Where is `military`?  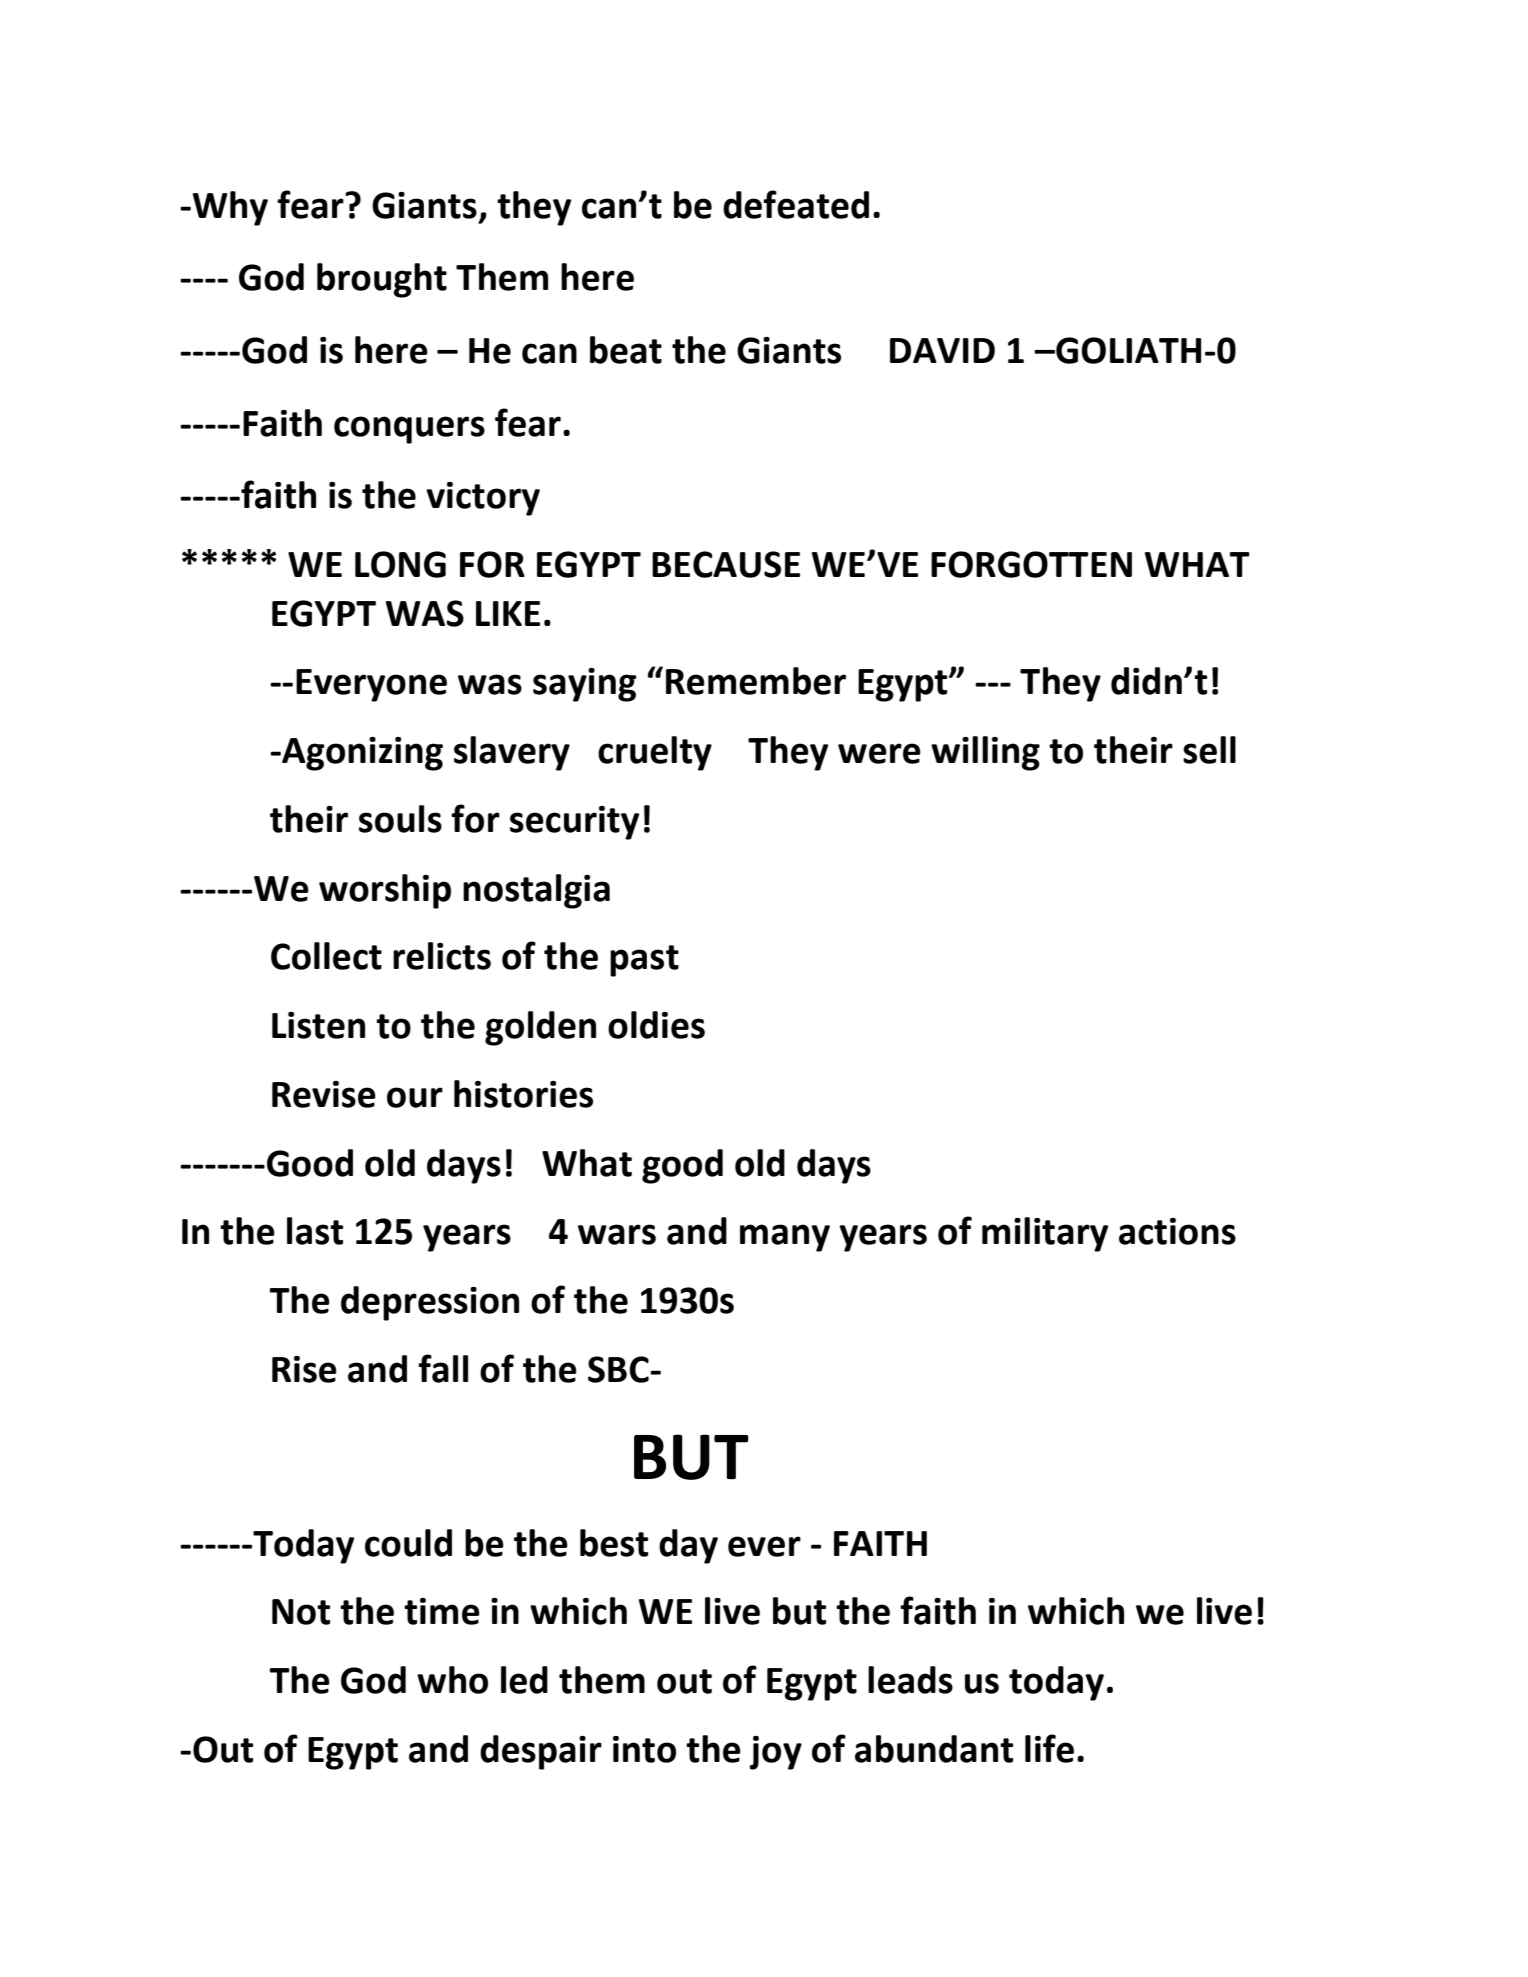 military is located at coordinates (1045, 1234).
